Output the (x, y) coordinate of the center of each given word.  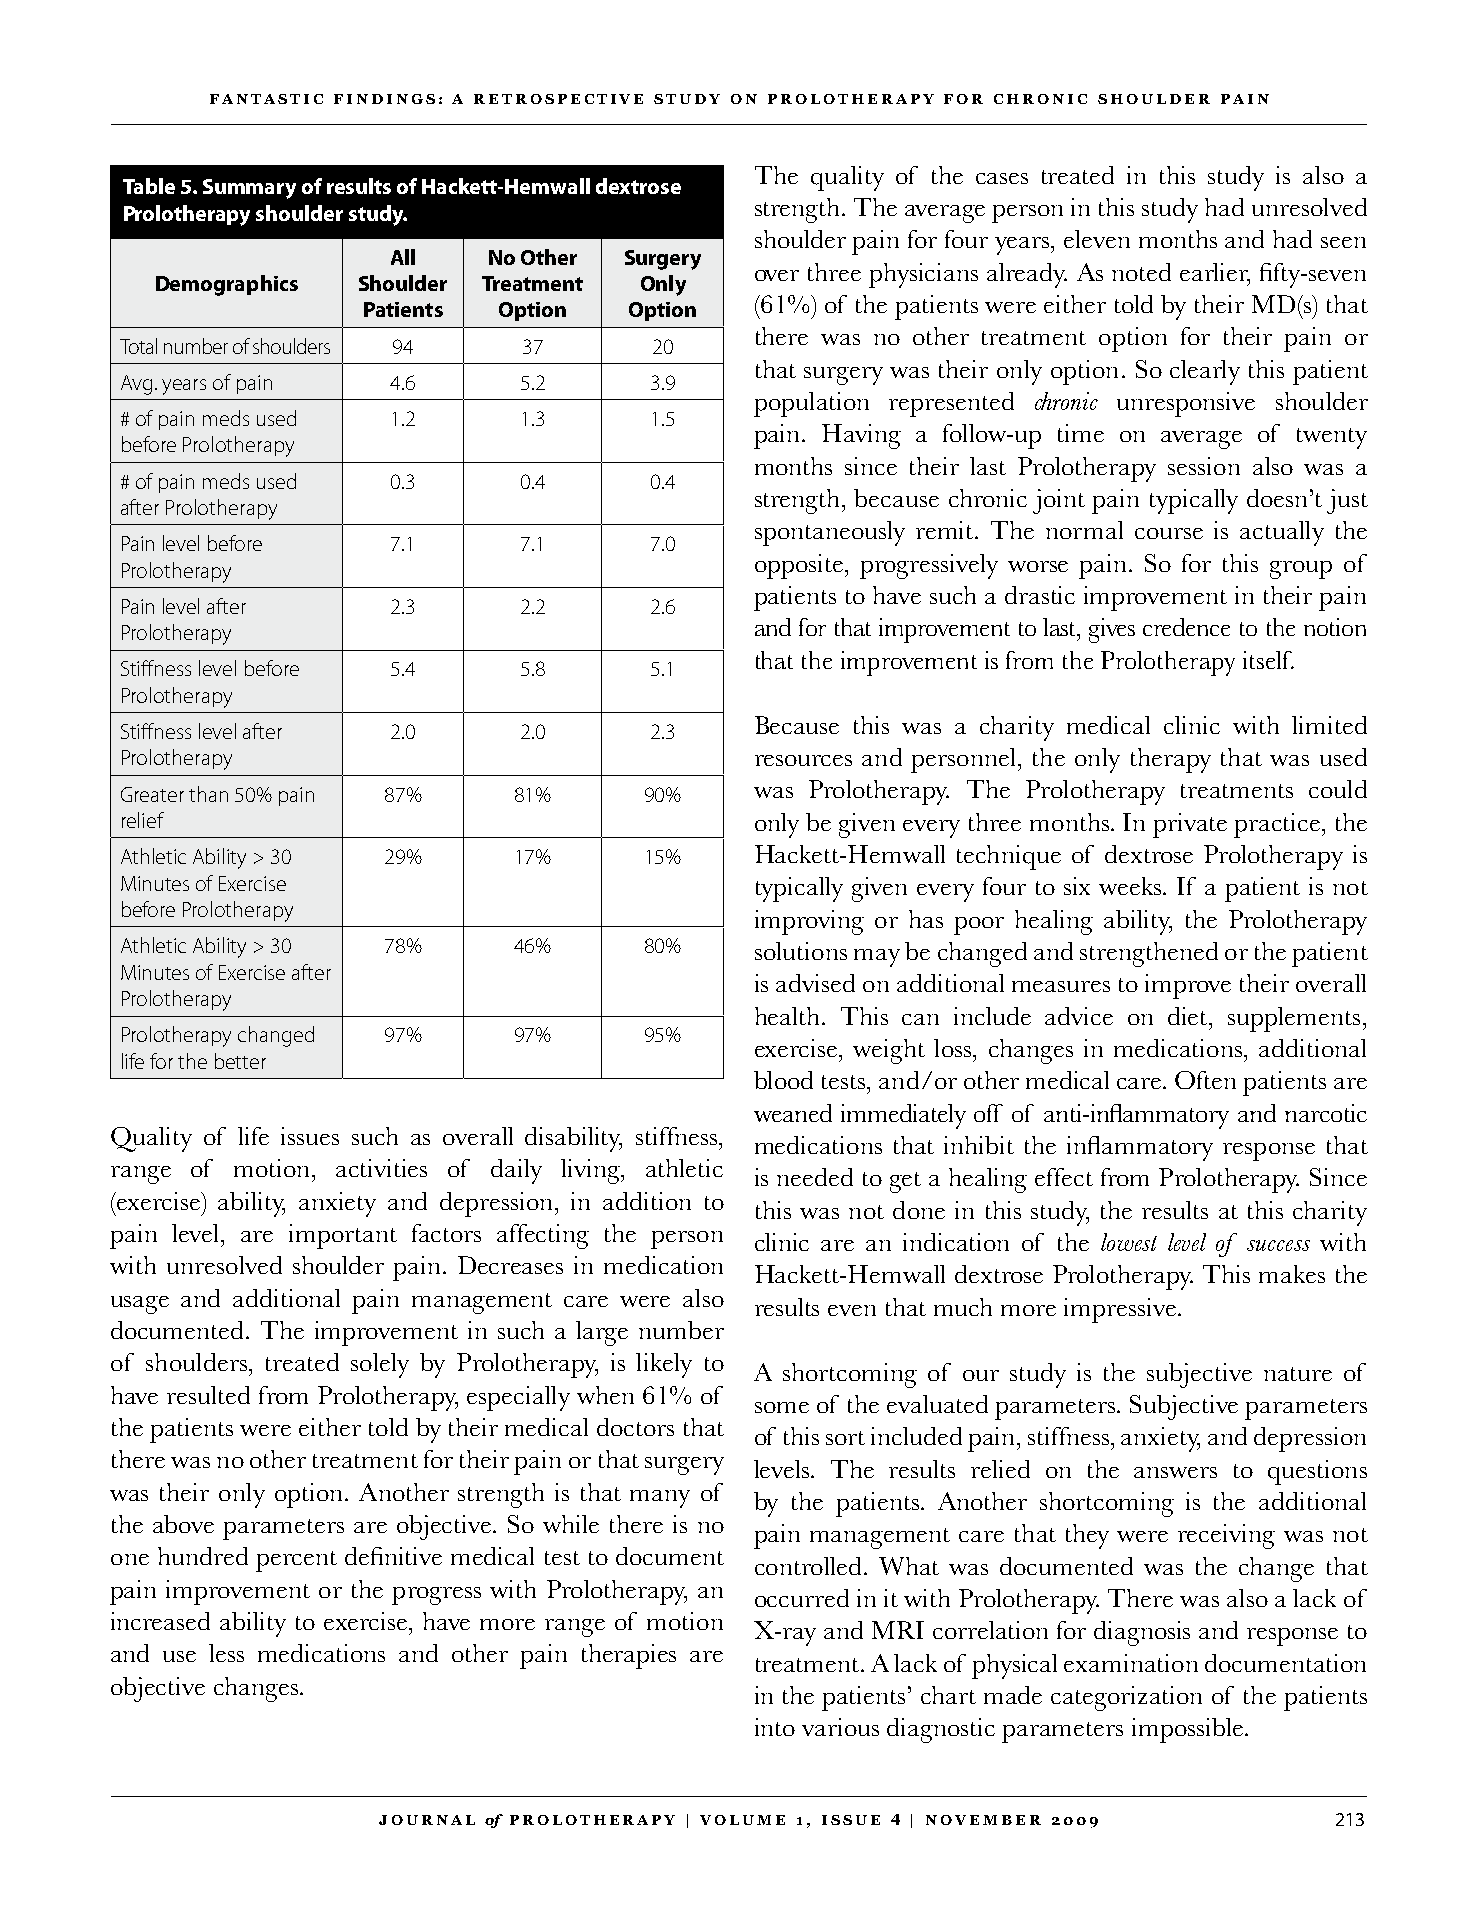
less (226, 1653)
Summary (249, 189)
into (775, 1727)
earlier (1215, 273)
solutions (801, 951)
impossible (1187, 1730)
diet (1189, 1016)
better (240, 1061)
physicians (923, 275)
